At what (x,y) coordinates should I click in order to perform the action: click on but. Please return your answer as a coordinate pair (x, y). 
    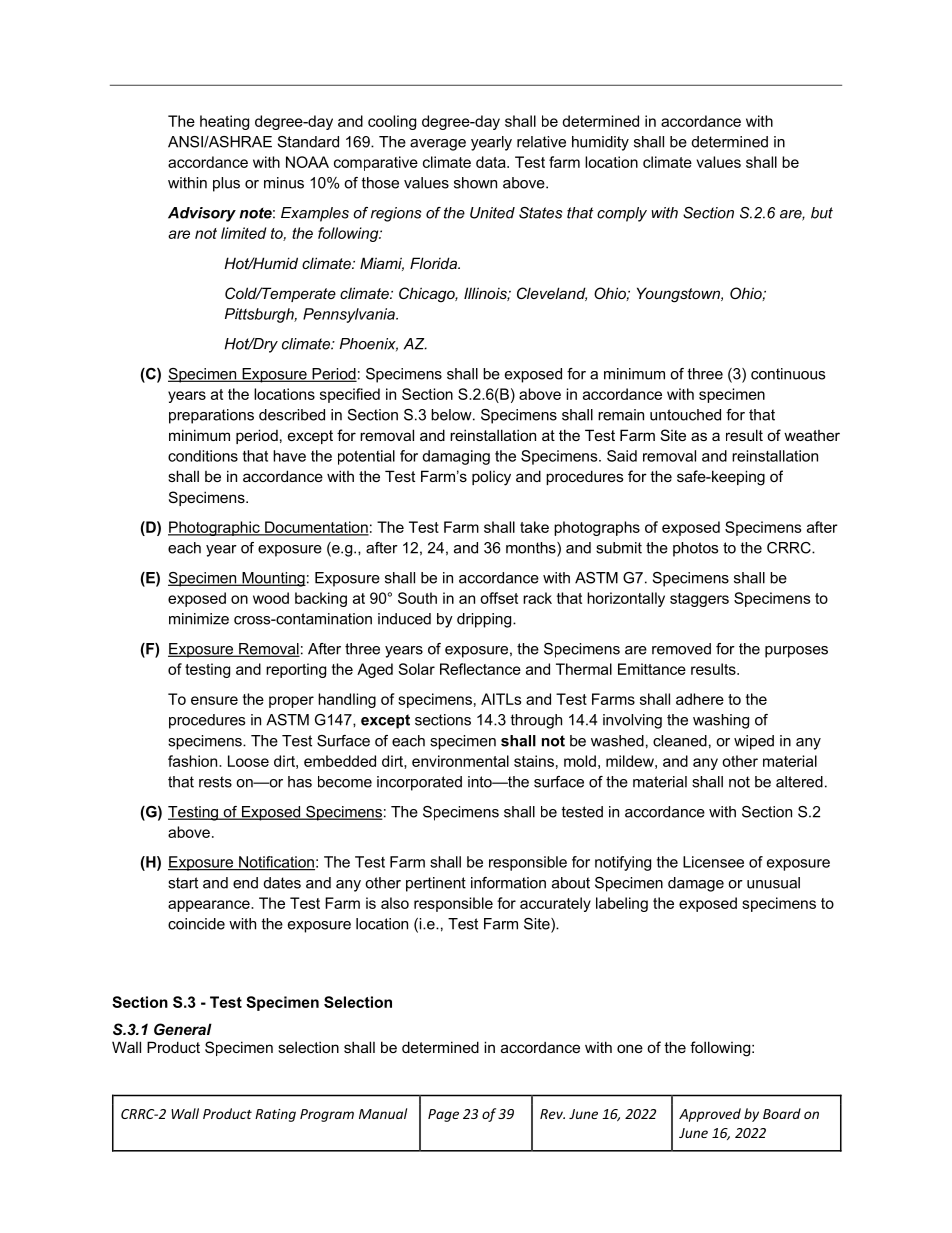
    Looking at the image, I should click on (822, 213).
